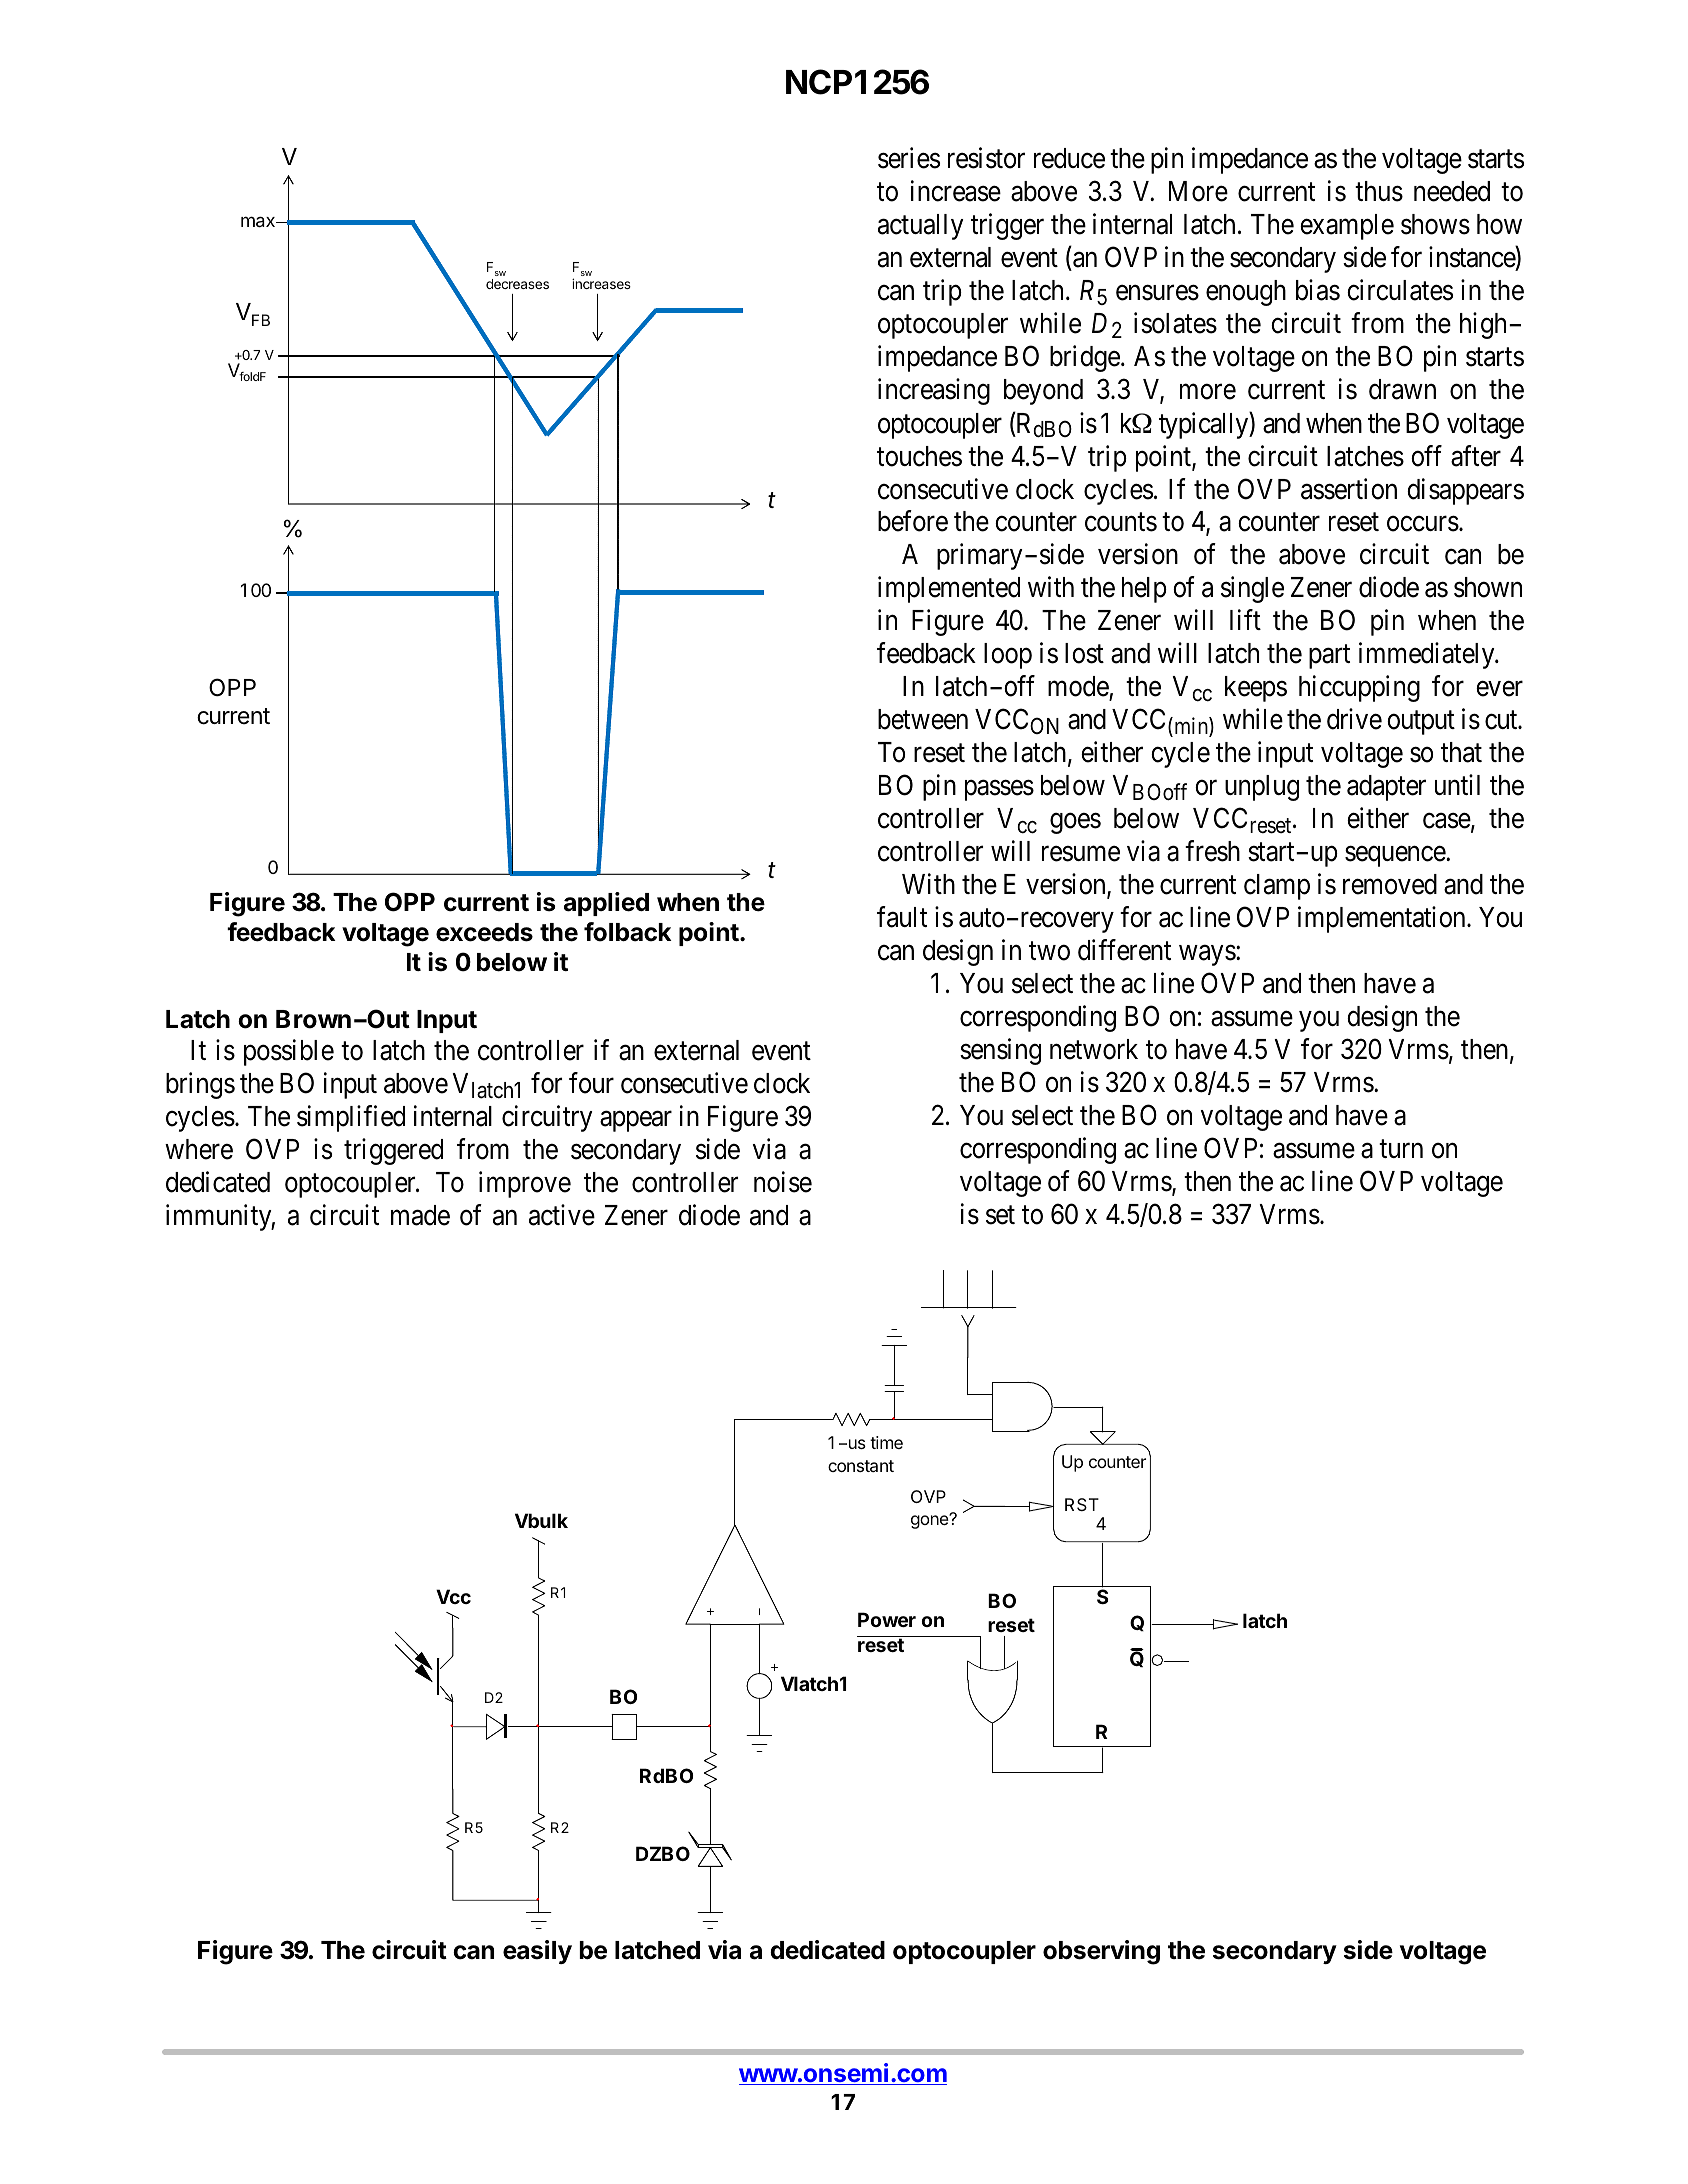 Image resolution: width=1688 pixels, height=2184 pixels. I want to click on adapter, so click(1386, 788).
